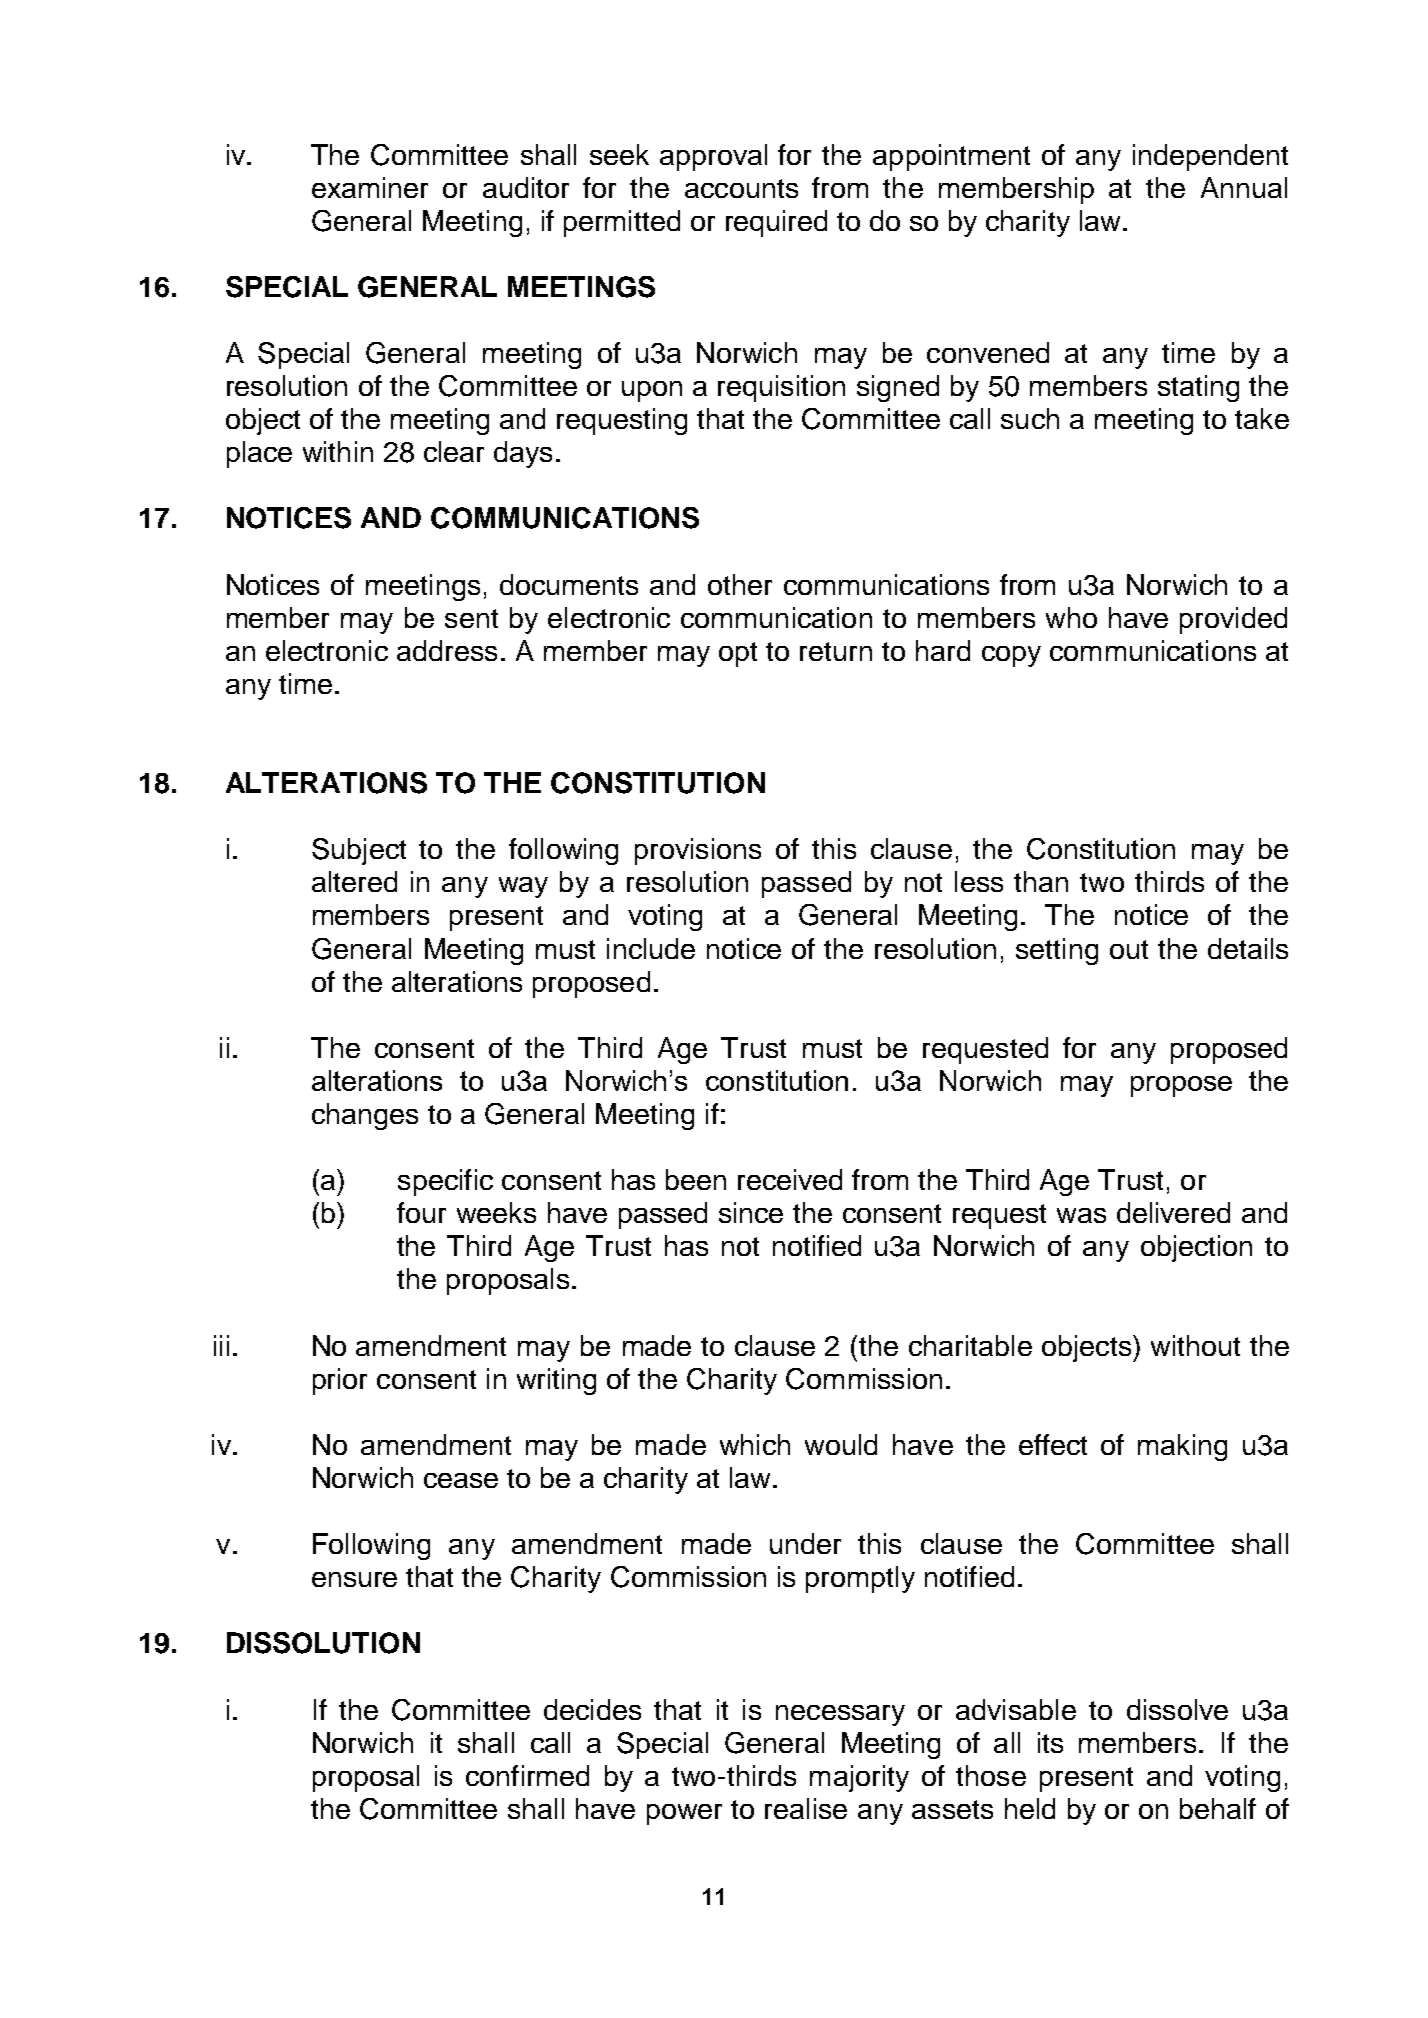 The width and height of the image is (1428, 2018). Describe the element at coordinates (370, 187) in the image. I see `examiner` at that location.
